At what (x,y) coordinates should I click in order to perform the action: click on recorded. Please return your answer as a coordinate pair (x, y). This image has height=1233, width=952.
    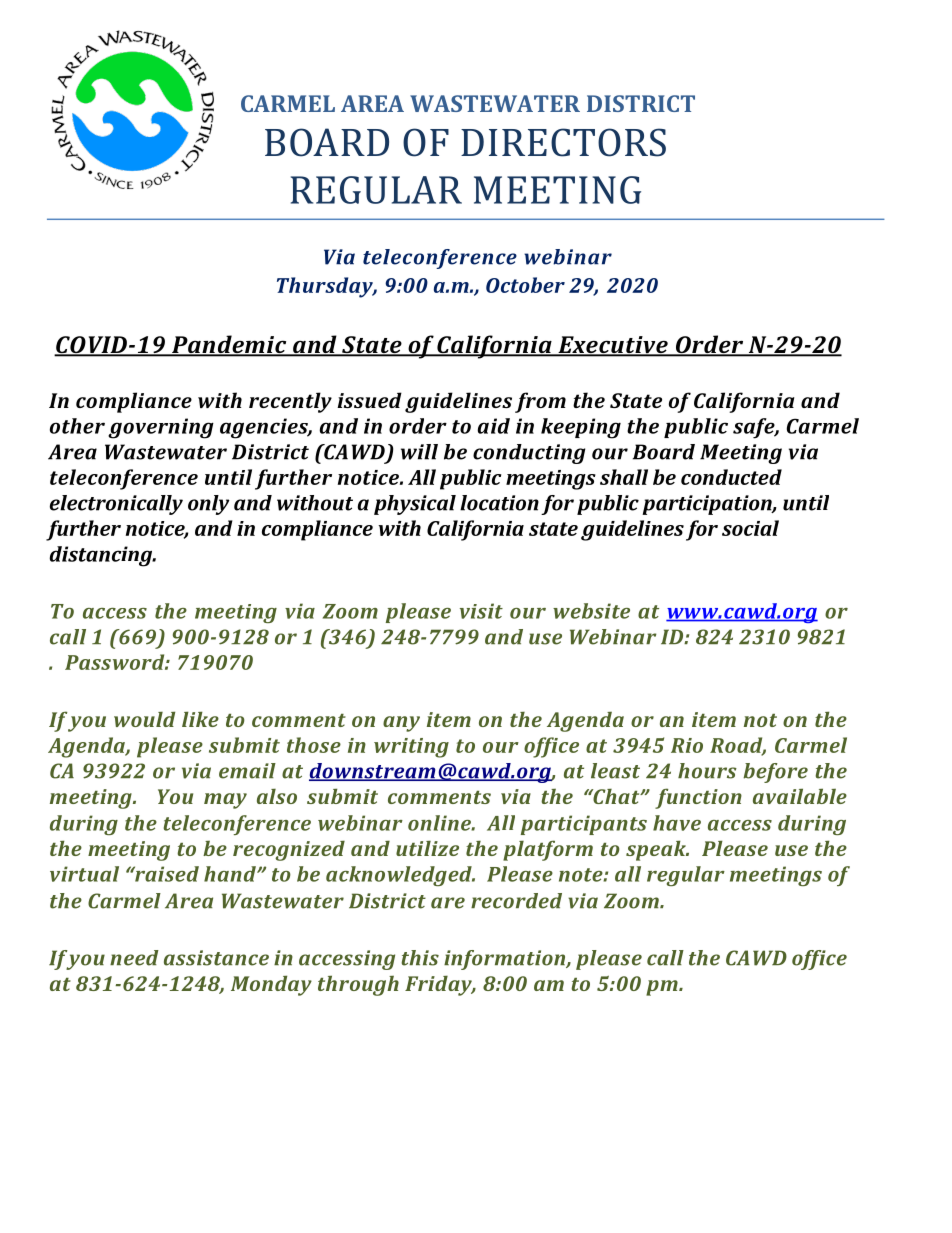
    Looking at the image, I should click on (516, 901).
